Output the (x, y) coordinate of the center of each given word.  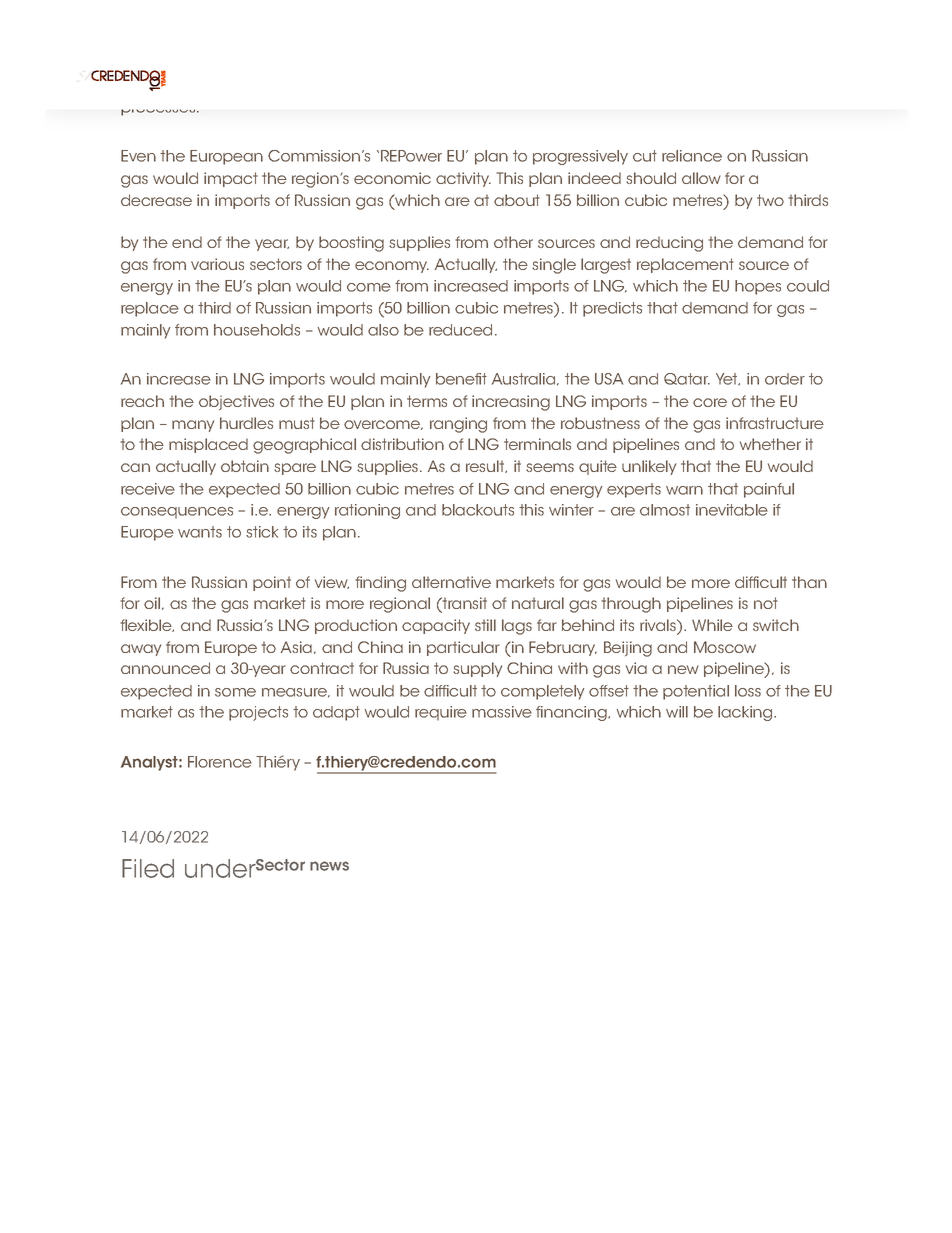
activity (463, 179)
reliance (692, 156)
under (220, 868)
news (329, 866)
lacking (746, 713)
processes (159, 112)
